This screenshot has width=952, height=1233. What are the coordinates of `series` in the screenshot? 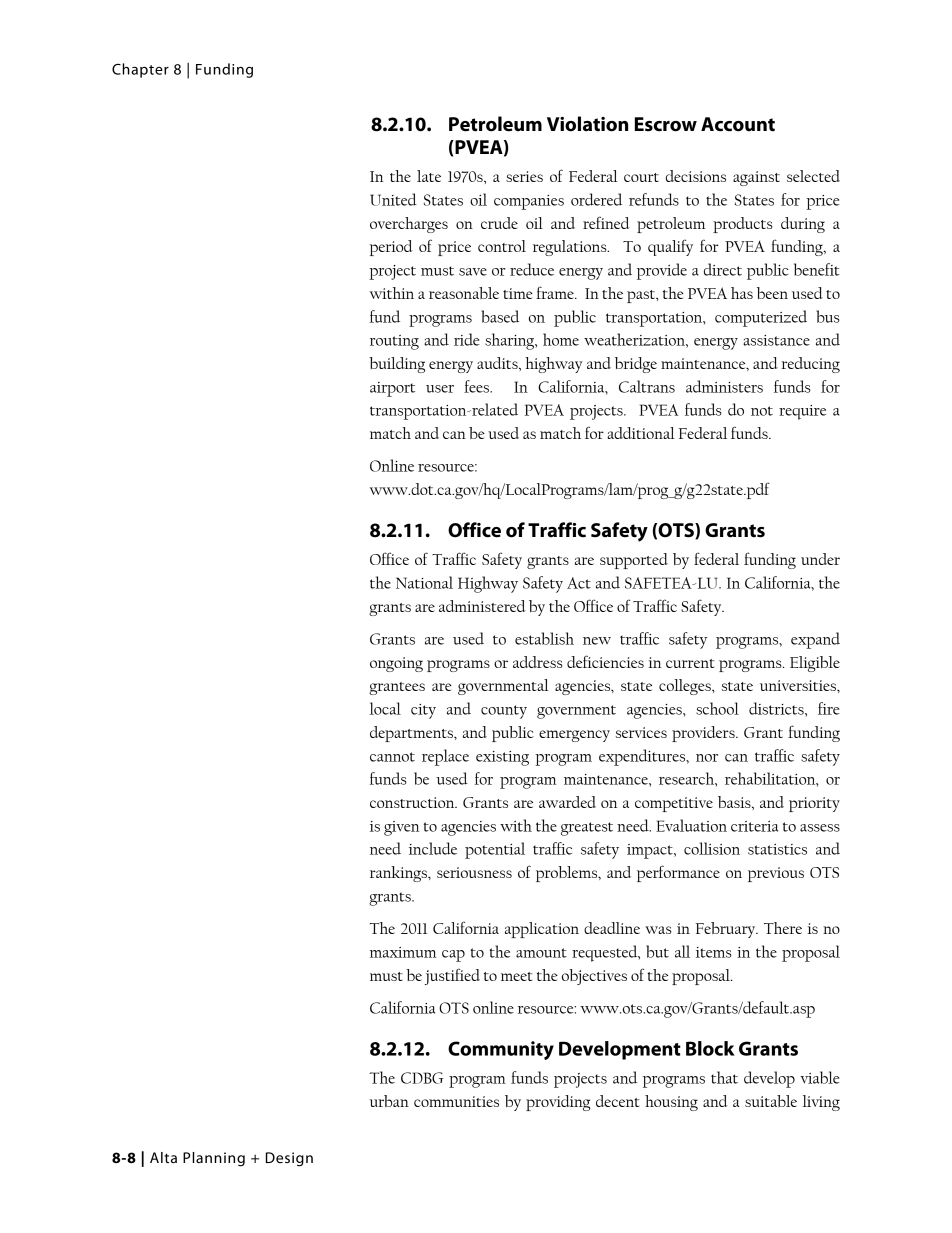 It's located at (524, 176).
